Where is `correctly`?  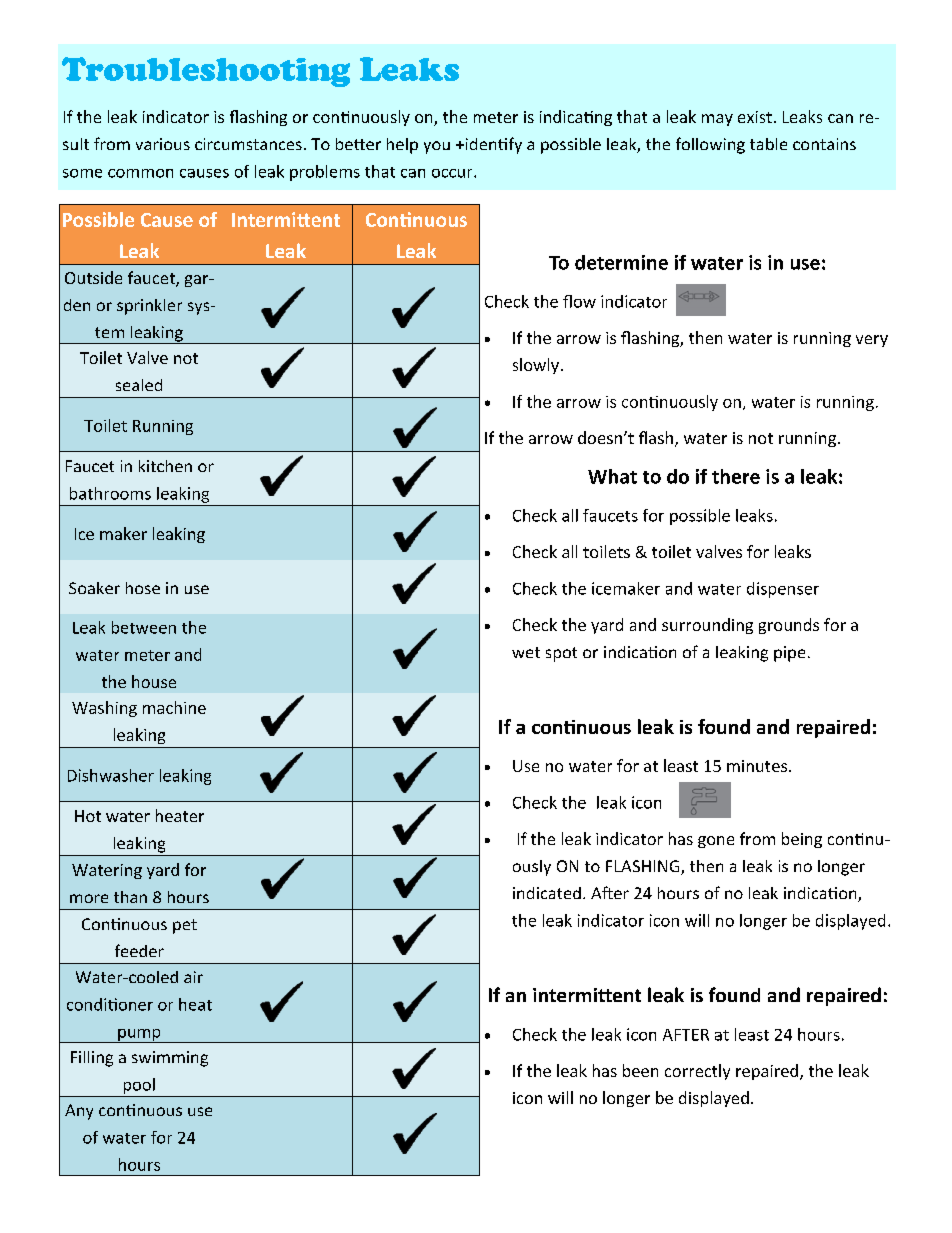 correctly is located at coordinates (697, 1072).
